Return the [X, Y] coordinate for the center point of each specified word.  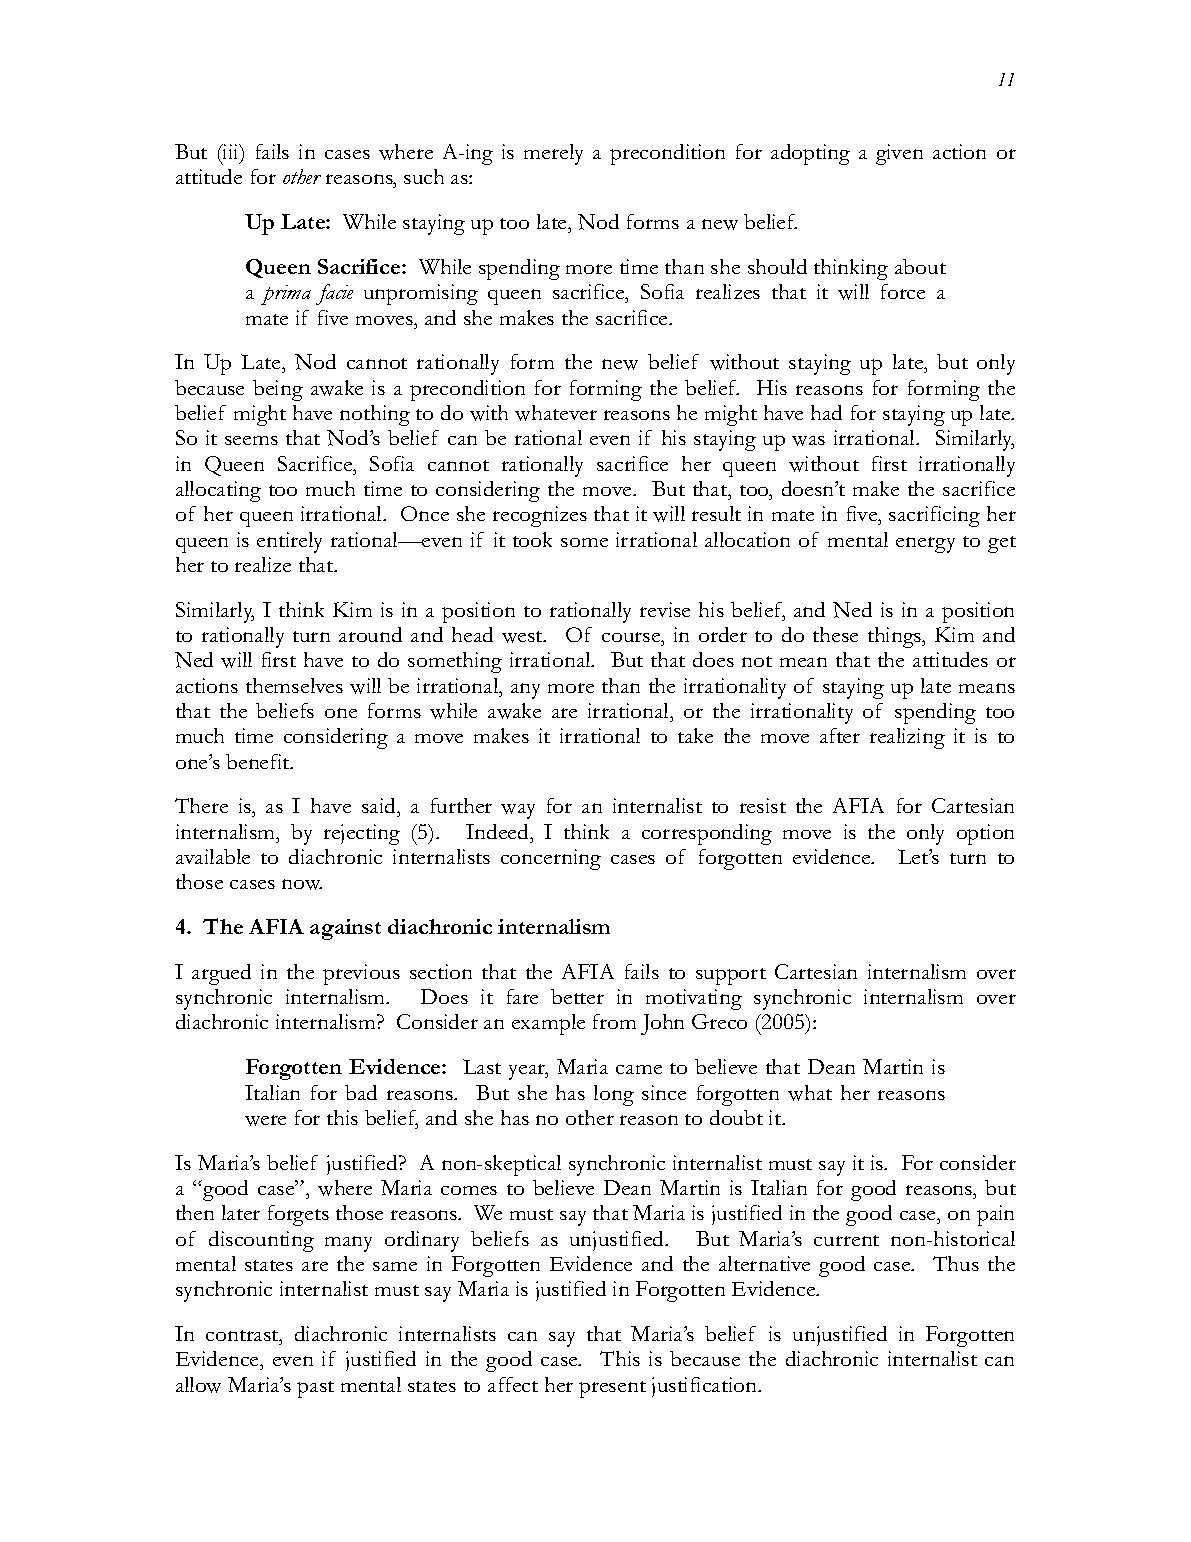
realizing [907, 738]
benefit [259, 761]
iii [231, 151]
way [518, 811]
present [612, 1389]
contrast [243, 1335]
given [899, 154]
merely [553, 154]
